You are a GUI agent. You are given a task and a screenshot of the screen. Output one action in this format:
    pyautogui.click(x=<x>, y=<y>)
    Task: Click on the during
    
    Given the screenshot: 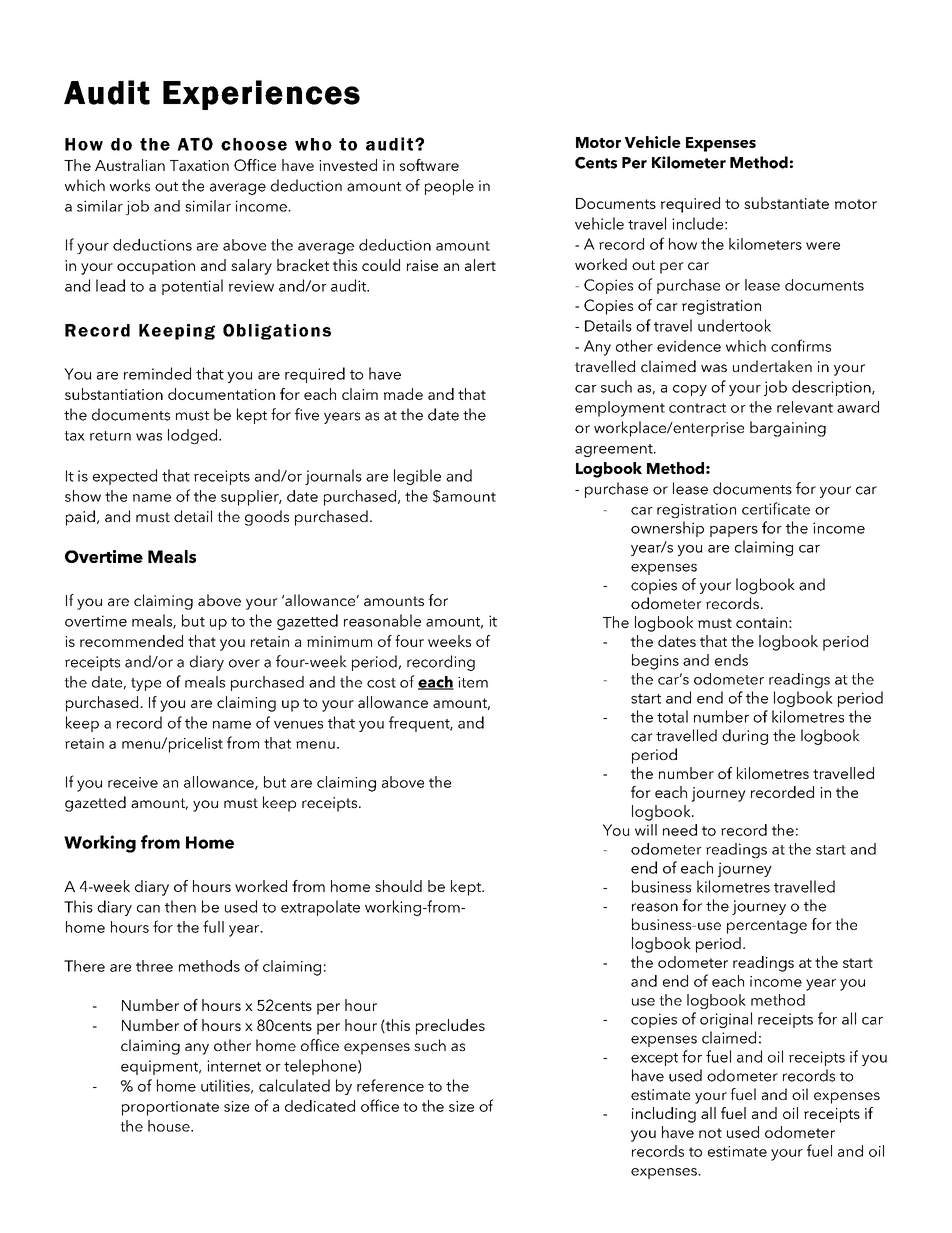 What is the action you would take?
    pyautogui.click(x=745, y=737)
